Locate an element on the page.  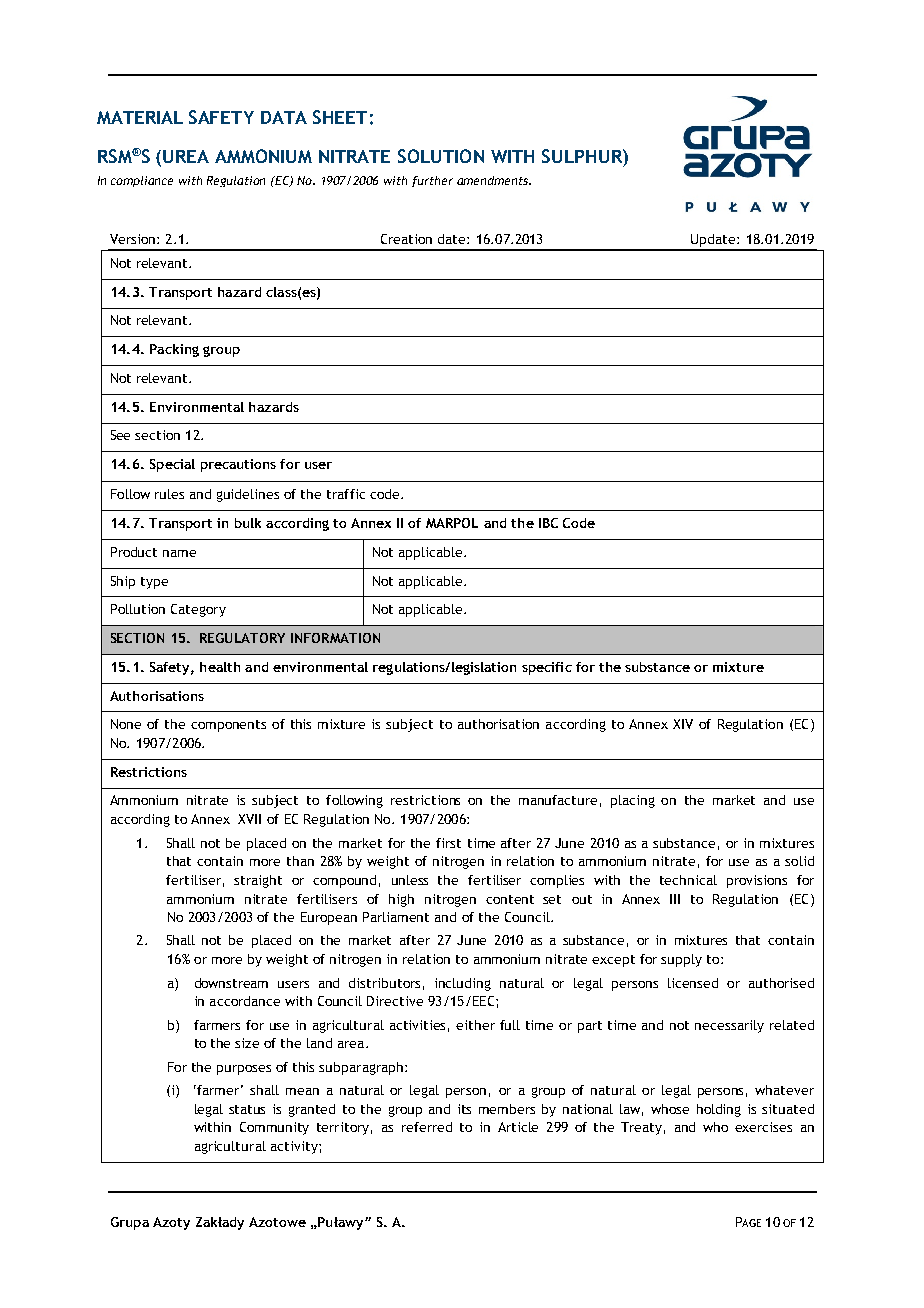
SOLUTION is located at coordinates (441, 156).
